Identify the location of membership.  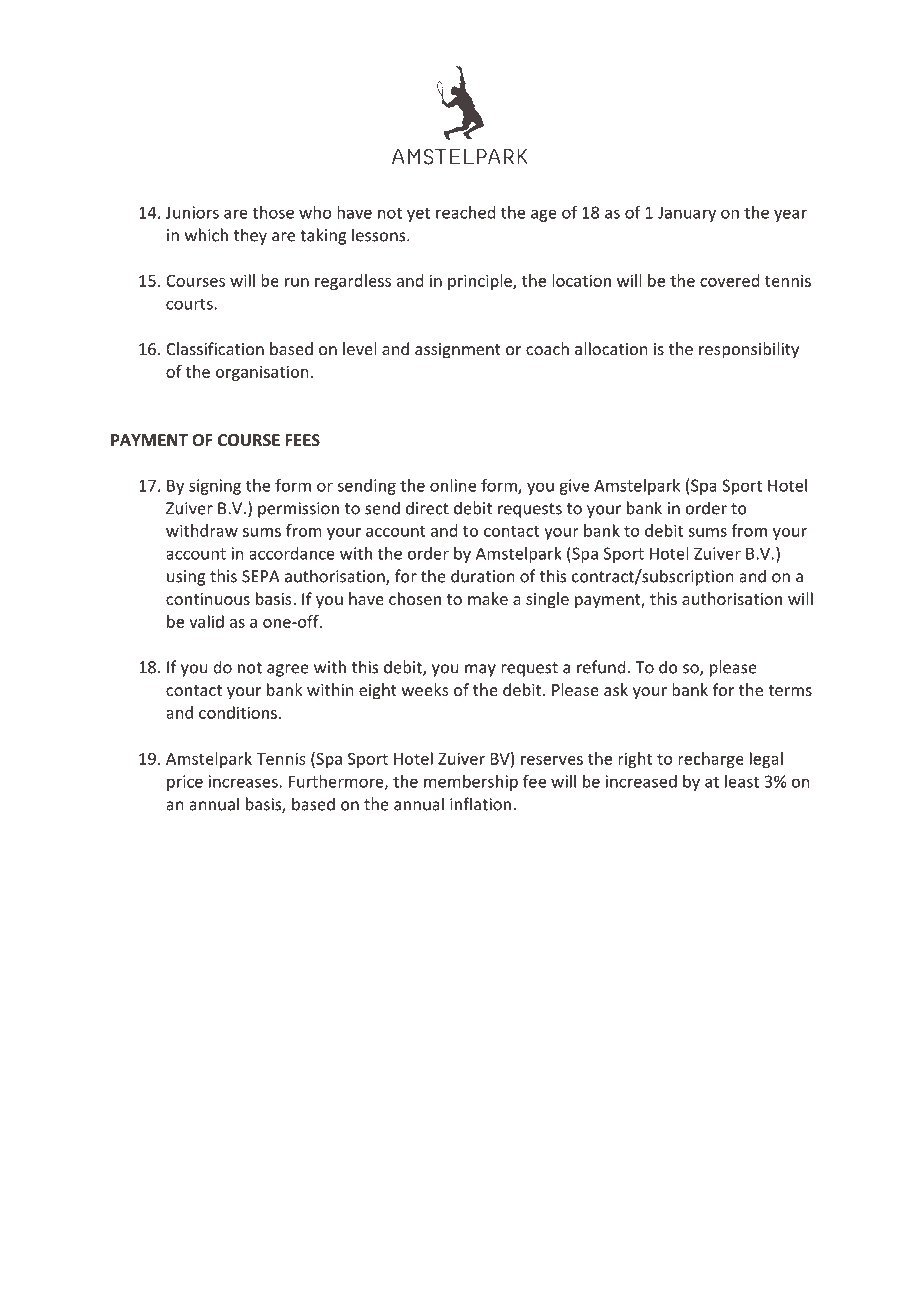
(471, 783).
